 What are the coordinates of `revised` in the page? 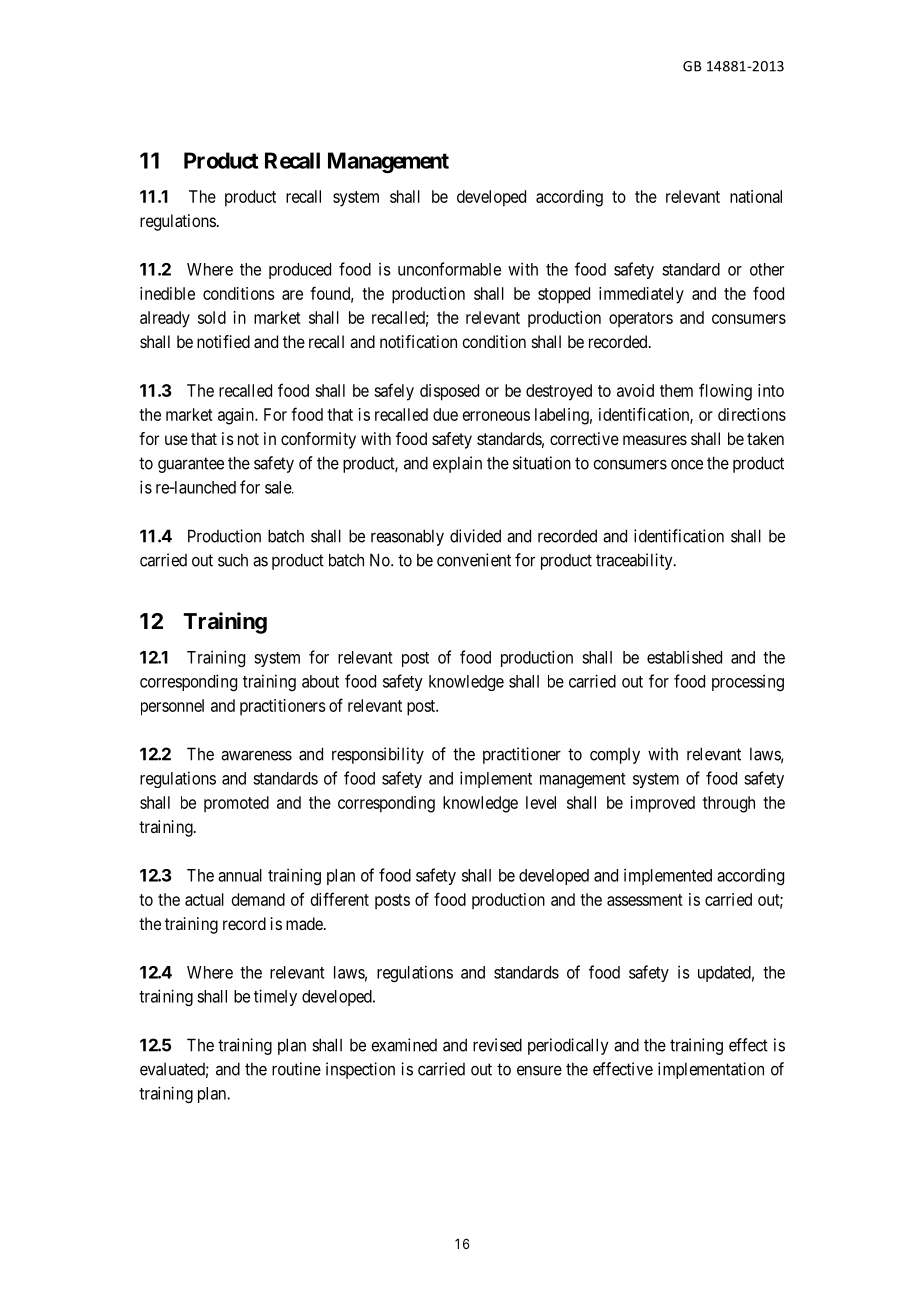 It's located at (497, 1045).
